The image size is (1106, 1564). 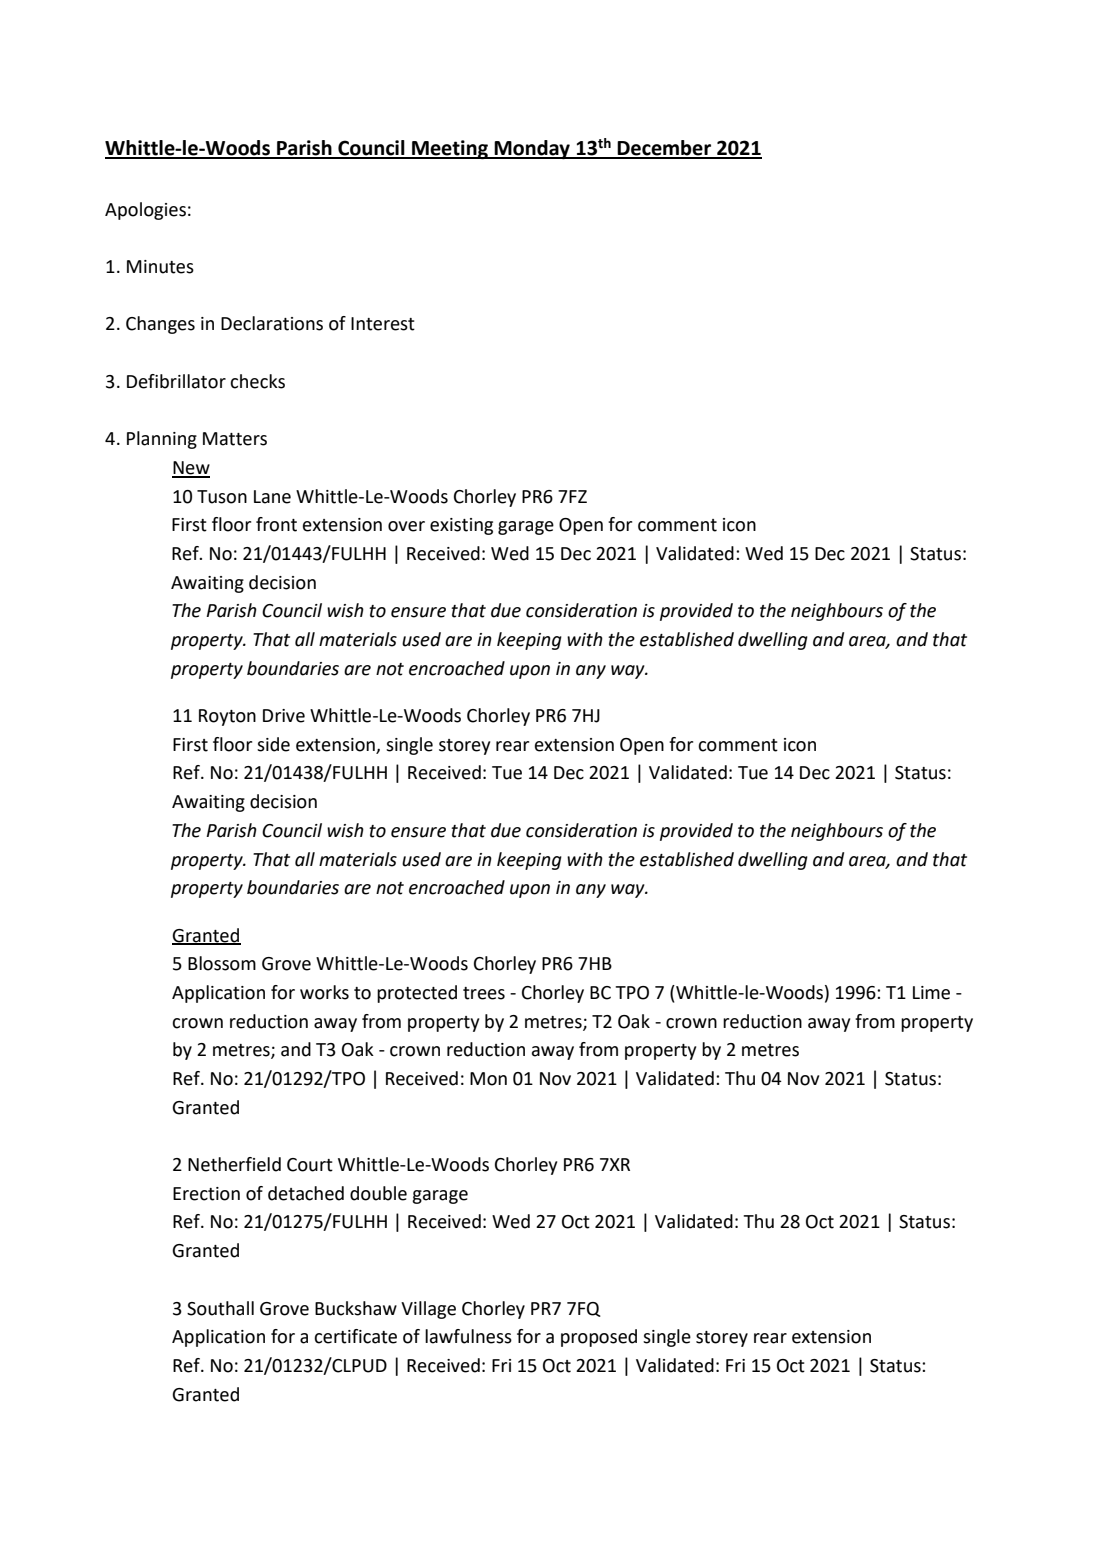 What do you see at coordinates (484, 993) in the page?
I see `trees` at bounding box center [484, 993].
